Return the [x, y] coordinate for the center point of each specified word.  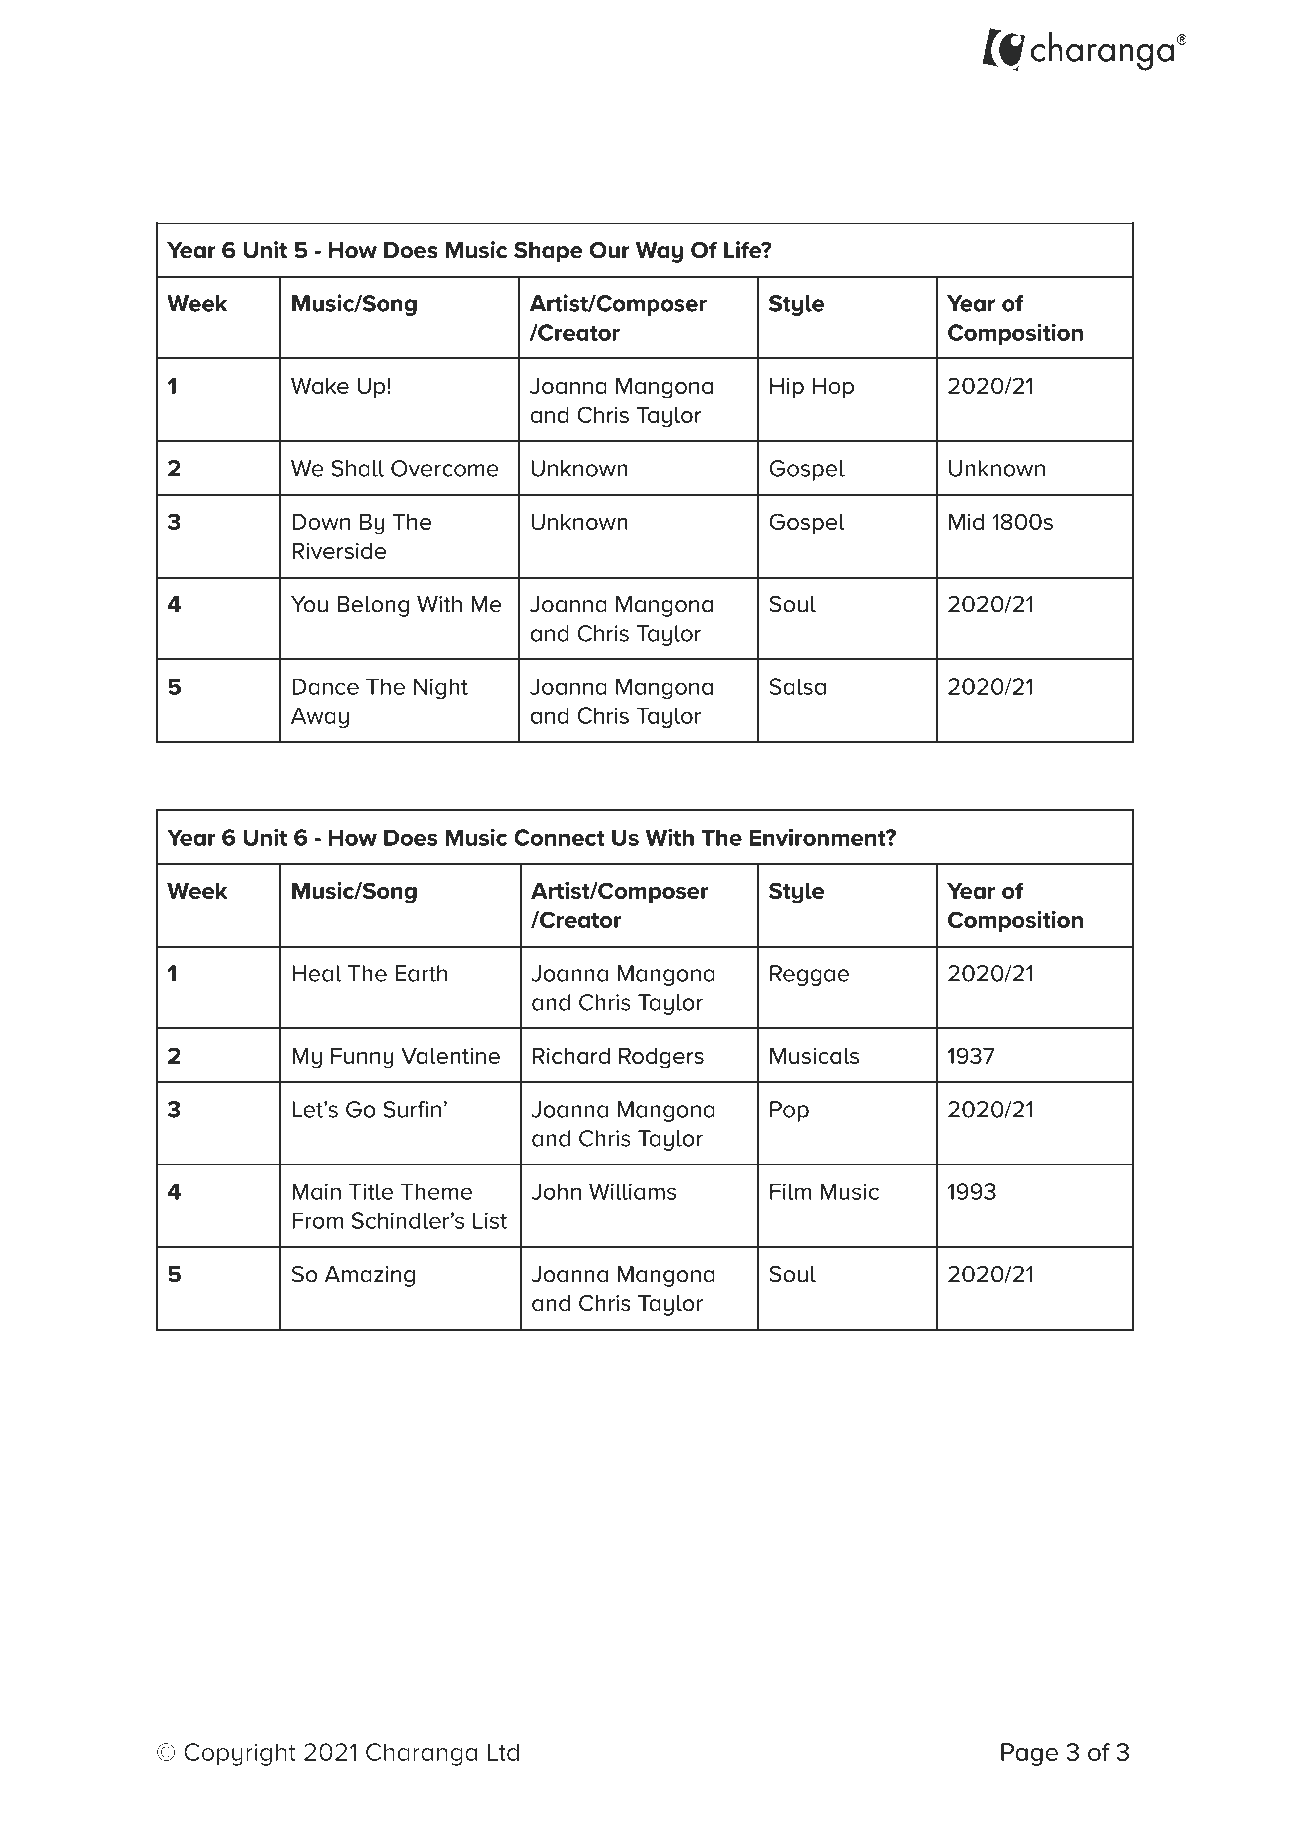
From [317, 1220]
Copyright [240, 1754]
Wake [320, 386]
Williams [632, 1191]
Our [610, 250]
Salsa [797, 686]
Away [320, 717]
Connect [559, 837]
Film [790, 1191]
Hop [833, 388]
